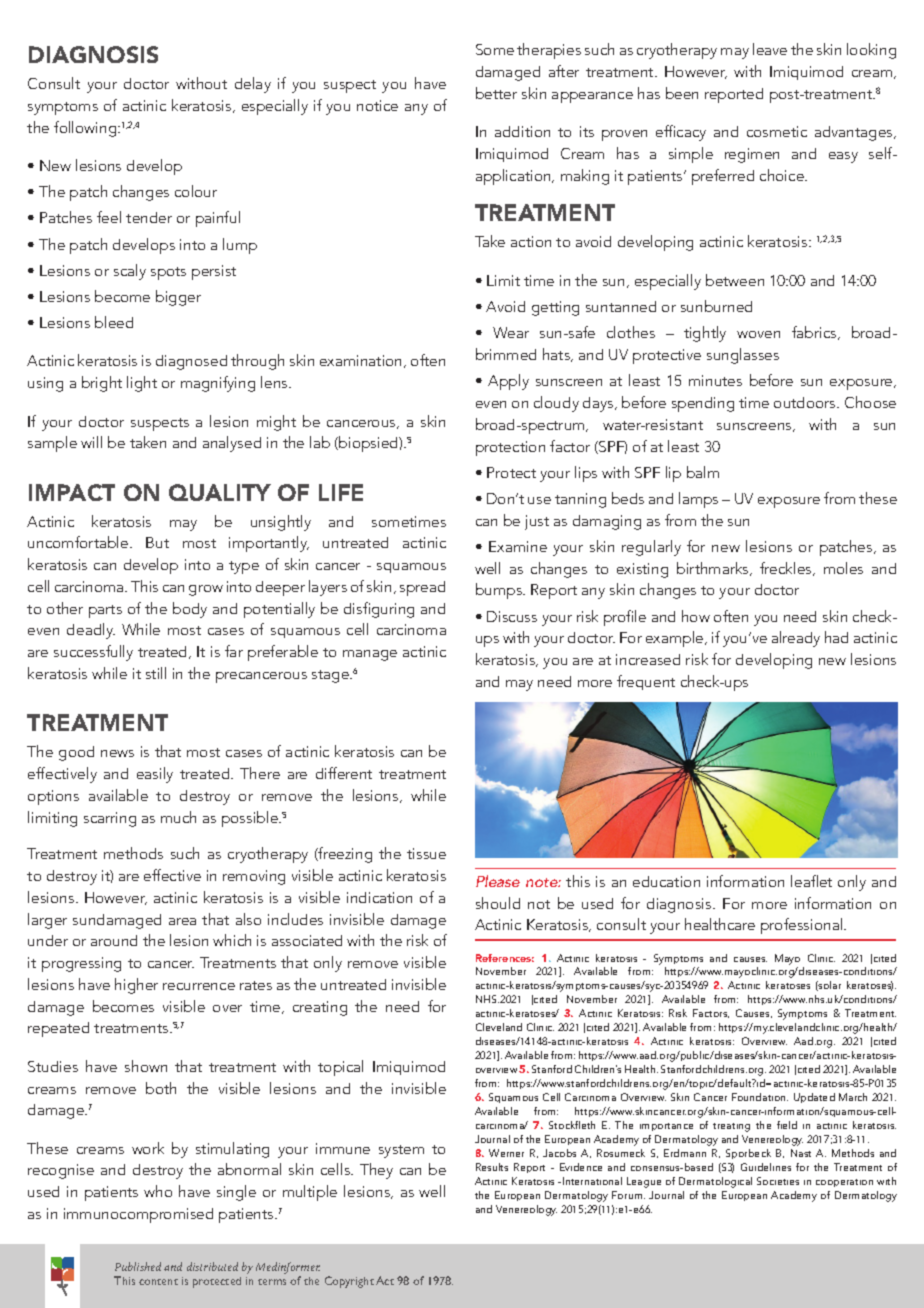 This screenshot has width=924, height=1308. I want to click on Results, so click(492, 1167).
